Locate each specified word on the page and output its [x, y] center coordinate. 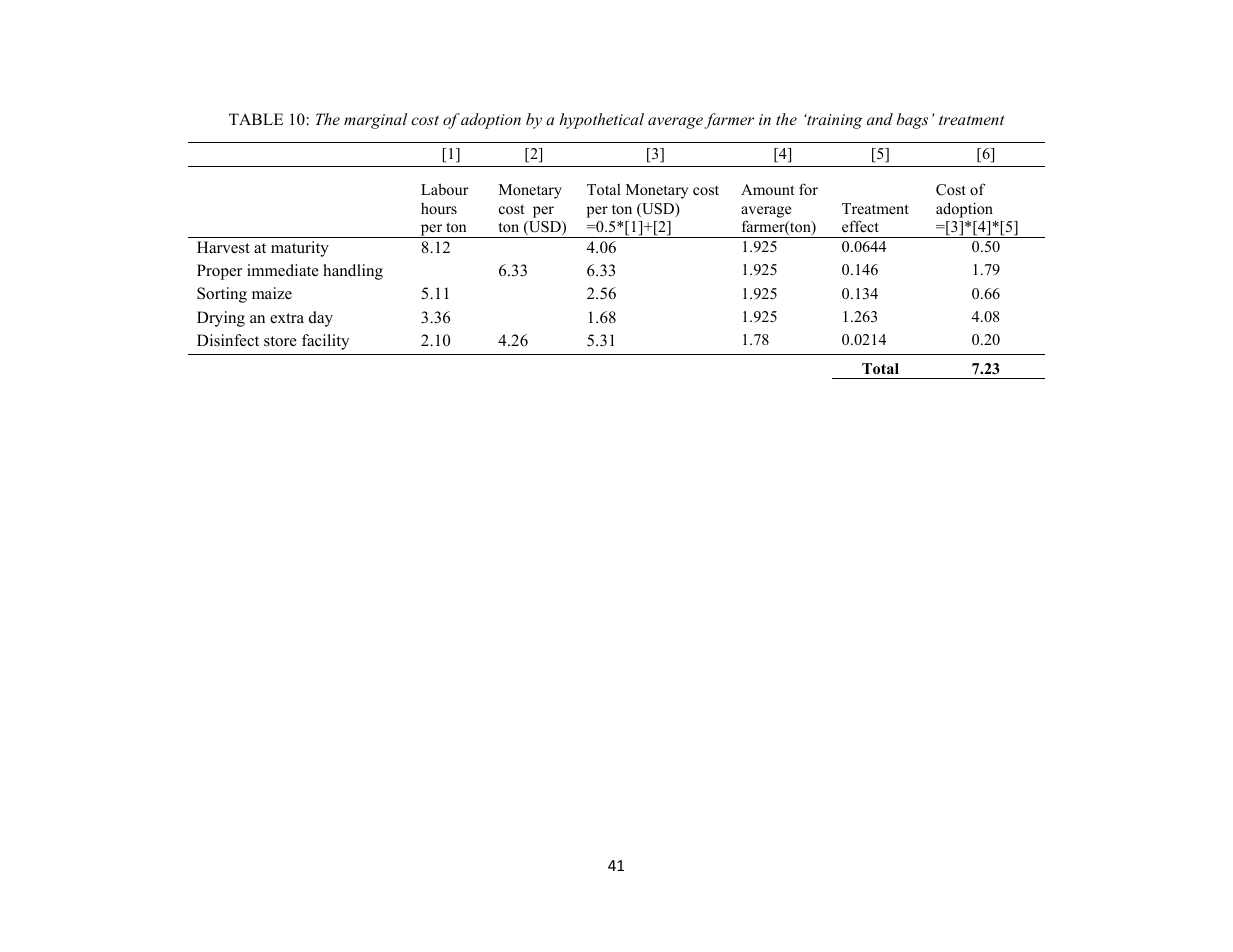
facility [325, 342]
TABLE [256, 119]
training [834, 121]
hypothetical [601, 121]
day [321, 319]
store [280, 341]
